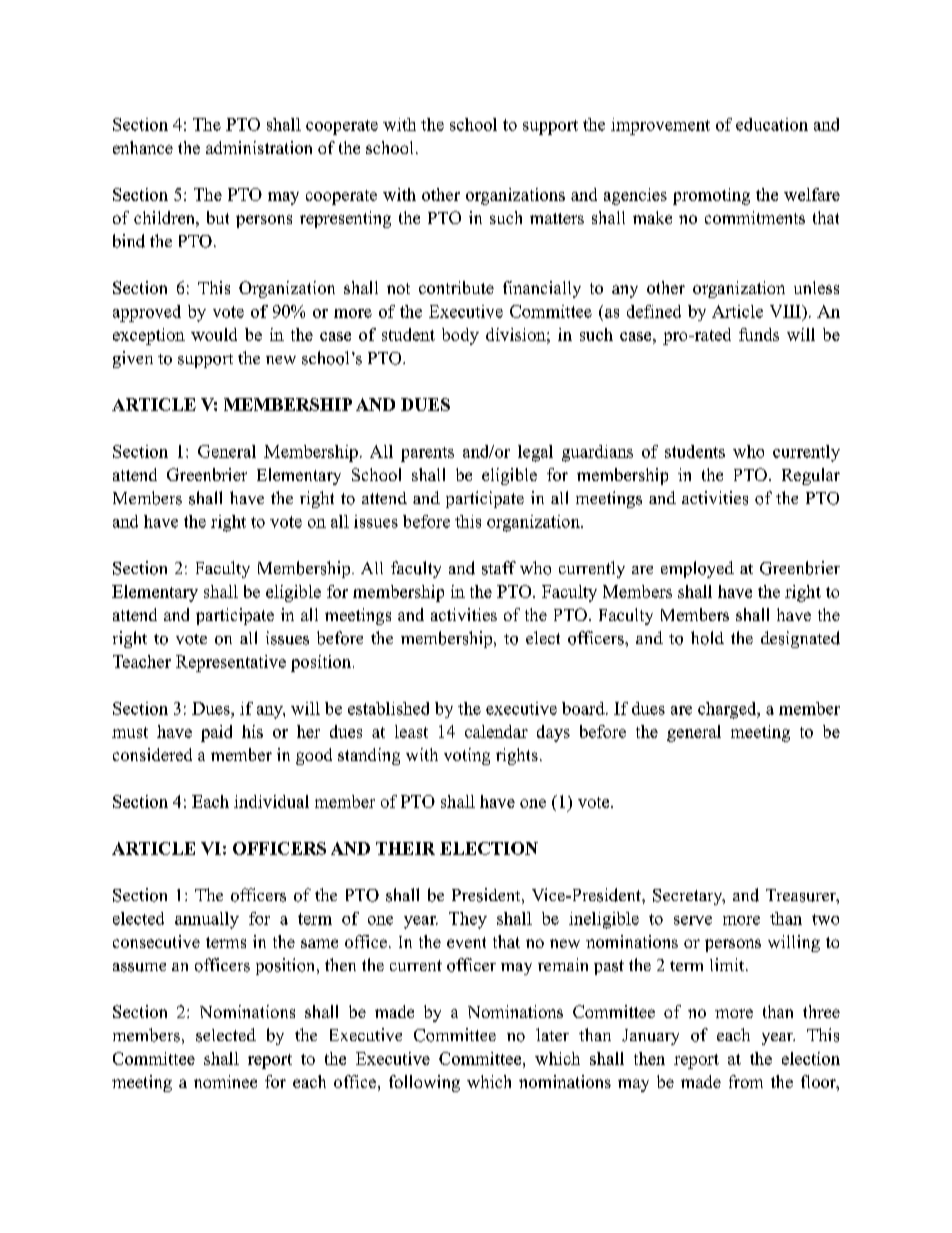 The image size is (952, 1233). Describe the element at coordinates (499, 568) in the page. I see `staff` at that location.
